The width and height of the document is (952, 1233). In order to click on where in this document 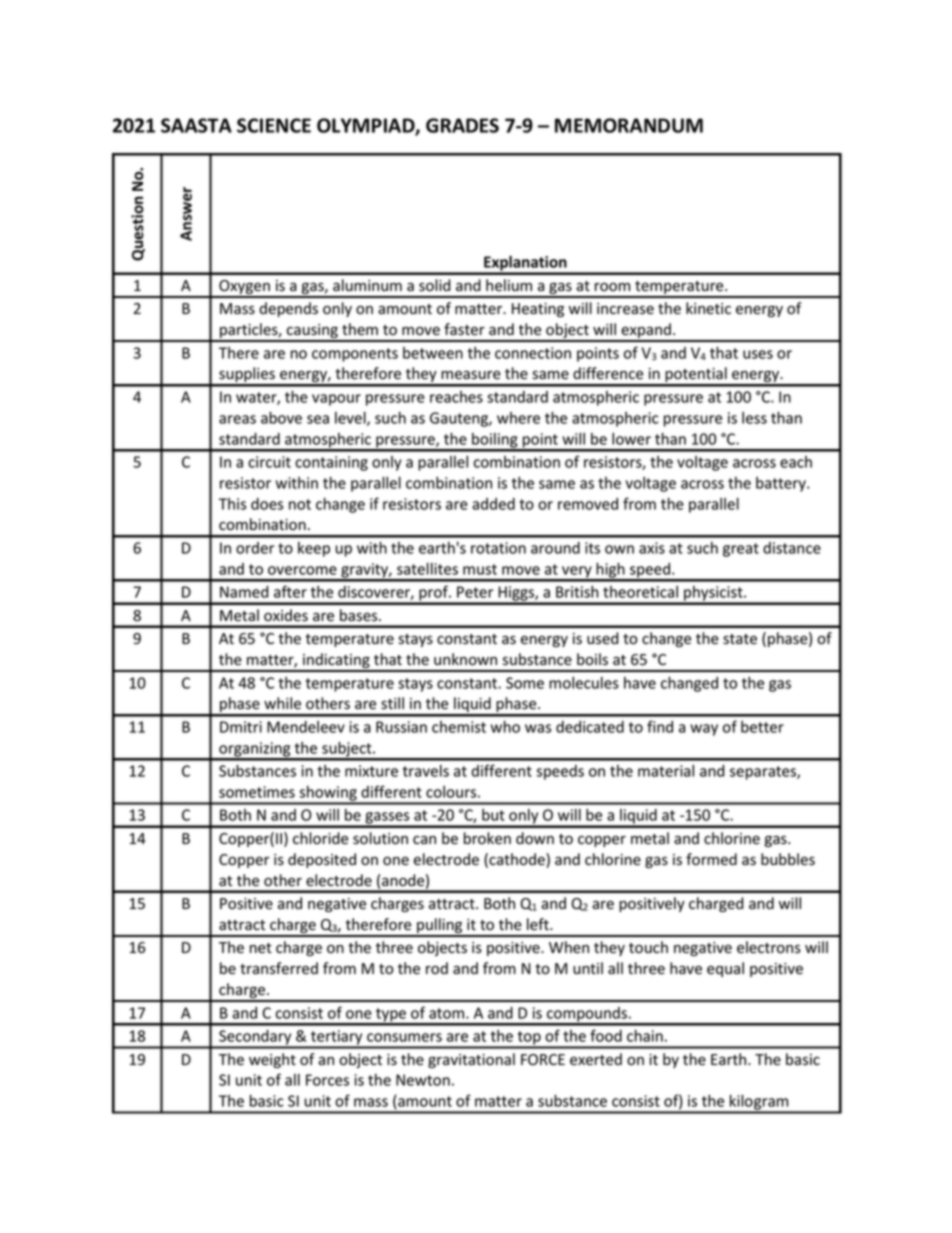, I will do `click(518, 418)`.
